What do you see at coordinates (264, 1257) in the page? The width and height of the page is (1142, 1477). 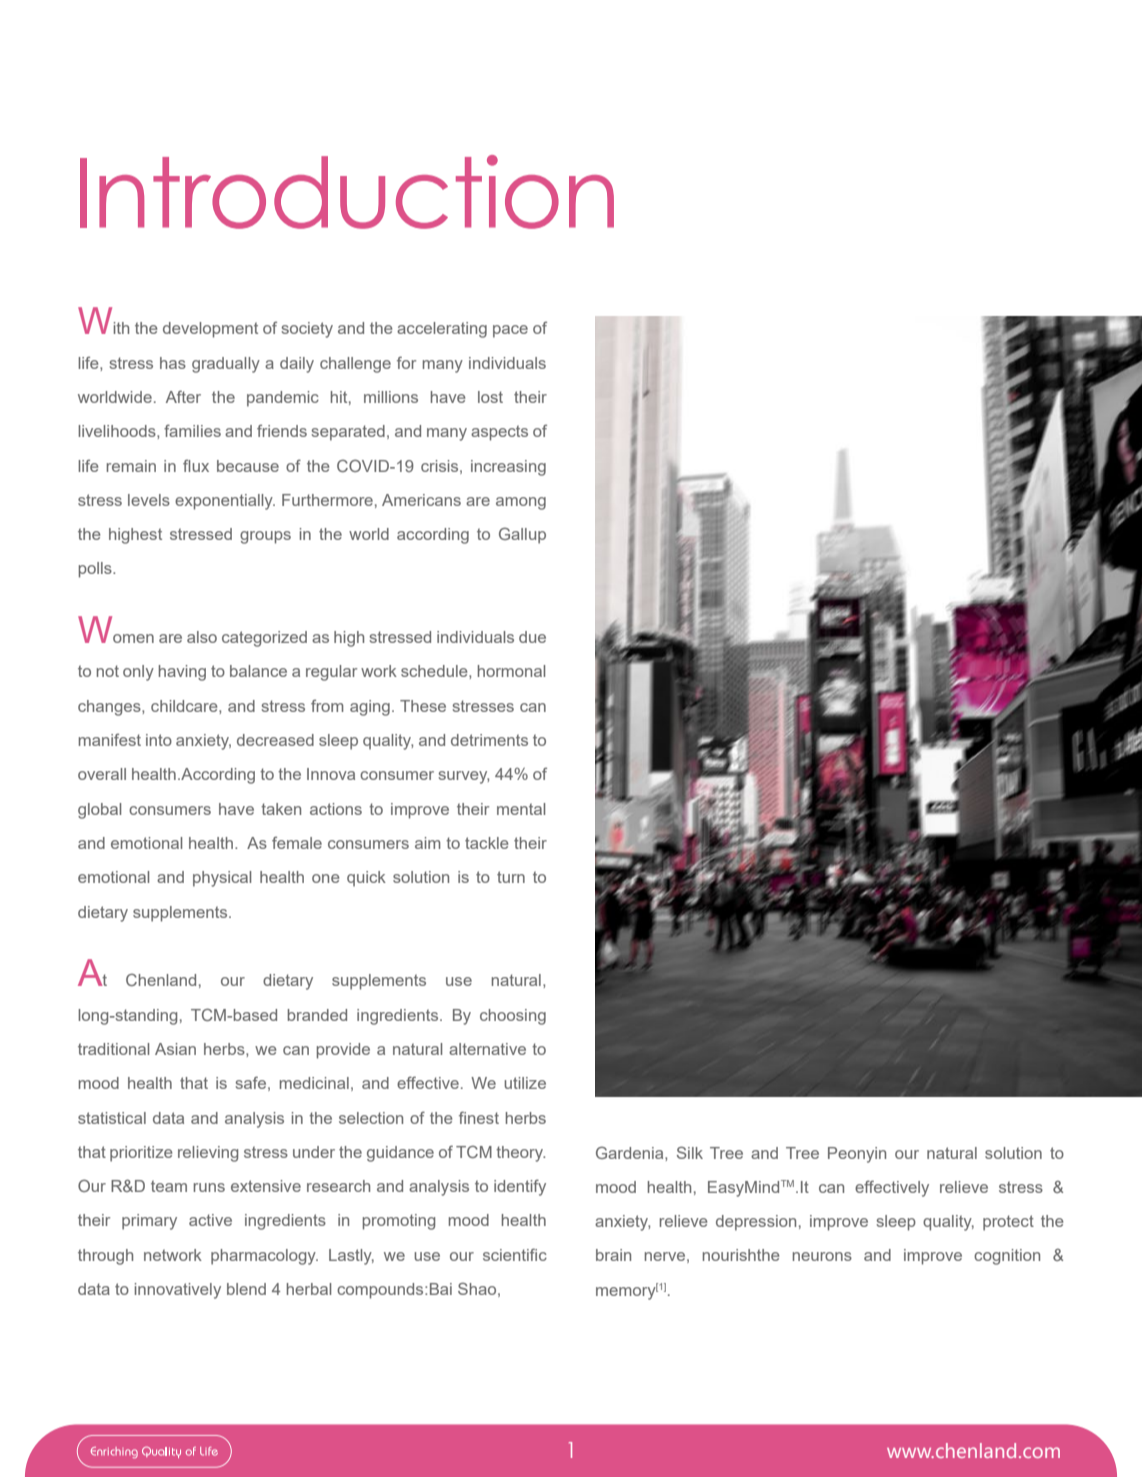 I see `pharmacology` at bounding box center [264, 1257].
